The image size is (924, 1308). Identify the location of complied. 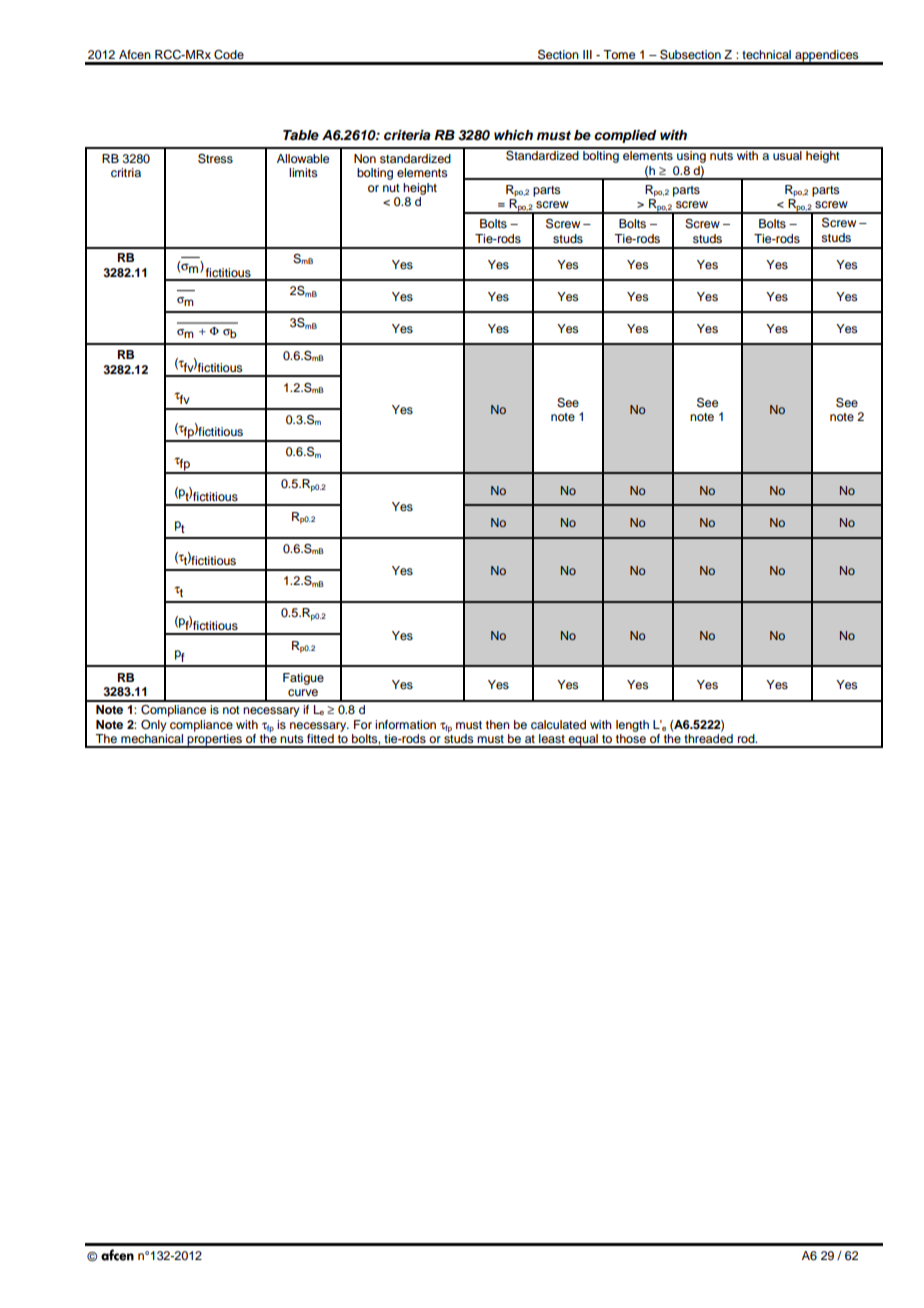
(625, 136).
